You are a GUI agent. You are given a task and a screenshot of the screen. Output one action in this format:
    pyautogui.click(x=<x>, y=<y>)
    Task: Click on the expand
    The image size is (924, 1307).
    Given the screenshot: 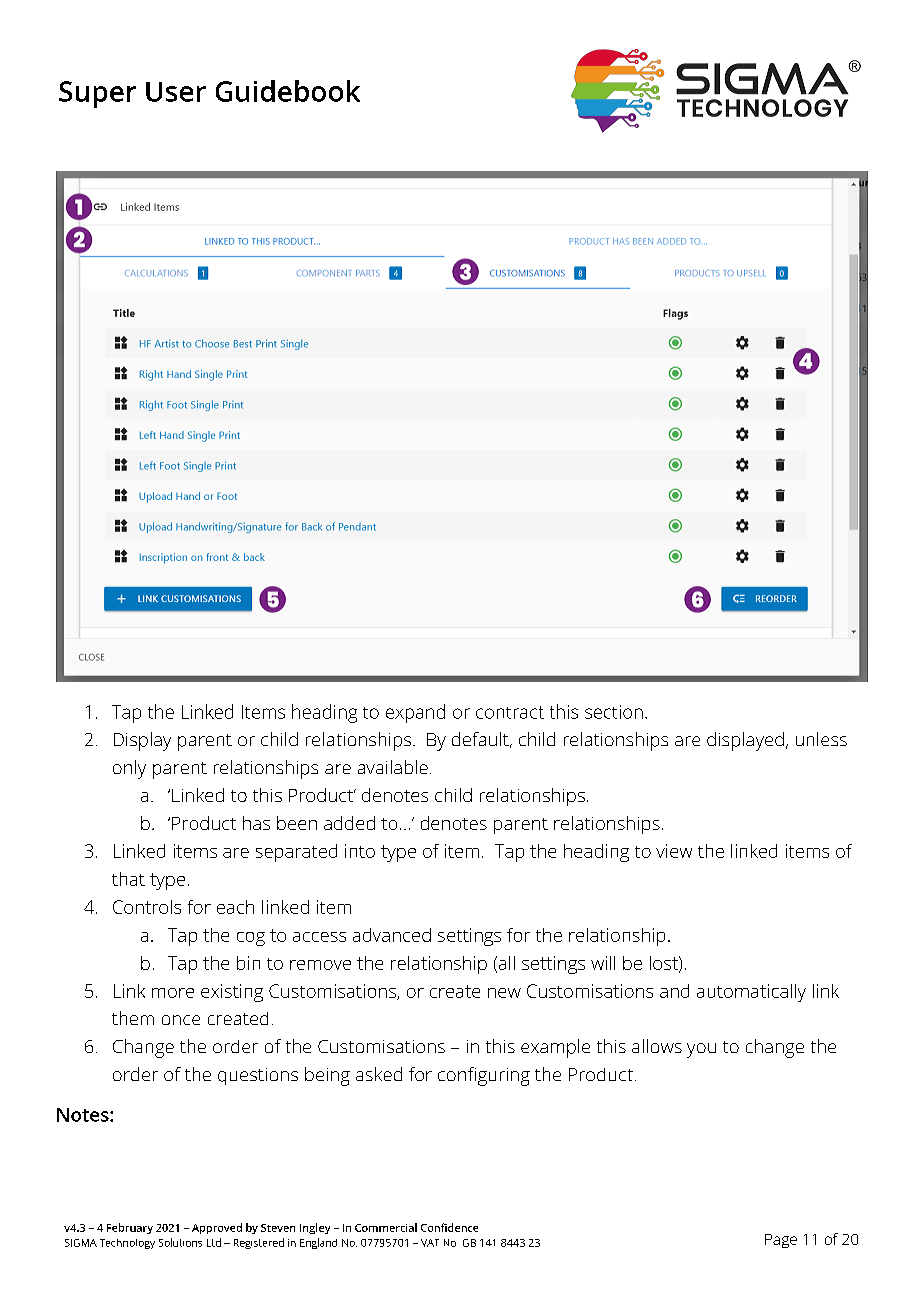 What is the action you would take?
    pyautogui.click(x=415, y=713)
